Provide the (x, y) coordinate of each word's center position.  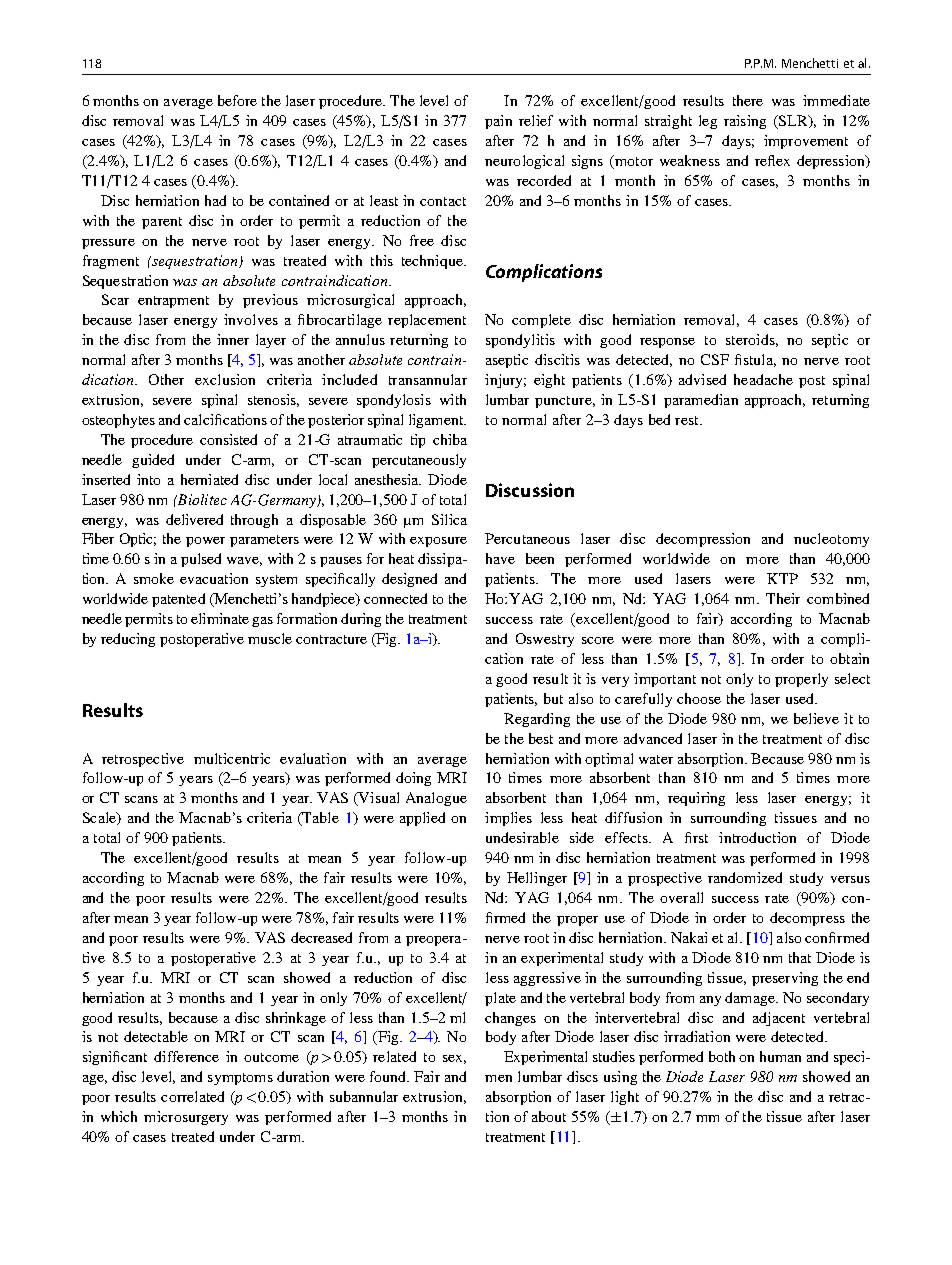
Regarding (537, 720)
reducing (128, 640)
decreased (321, 937)
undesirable (522, 837)
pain (498, 122)
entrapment (173, 302)
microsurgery (186, 1118)
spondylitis (520, 341)
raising (745, 122)
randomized (745, 877)
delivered (194, 519)
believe (816, 718)
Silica (449, 519)
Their (783, 598)
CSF (715, 359)
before (237, 100)
